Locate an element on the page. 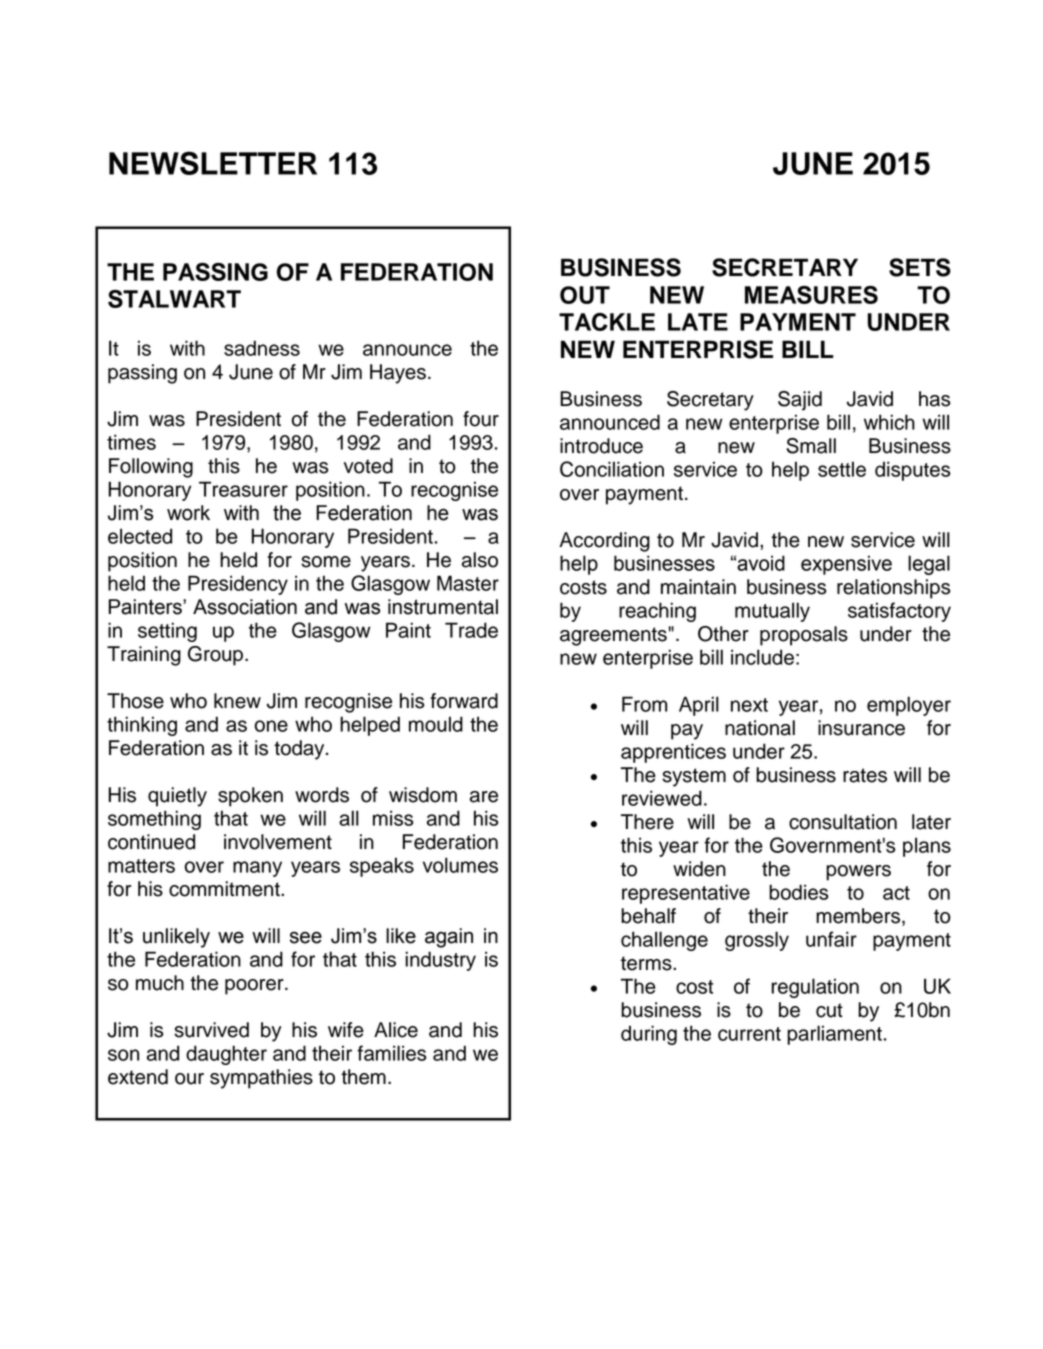 The width and height of the image is (1043, 1349). are is located at coordinates (484, 797).
